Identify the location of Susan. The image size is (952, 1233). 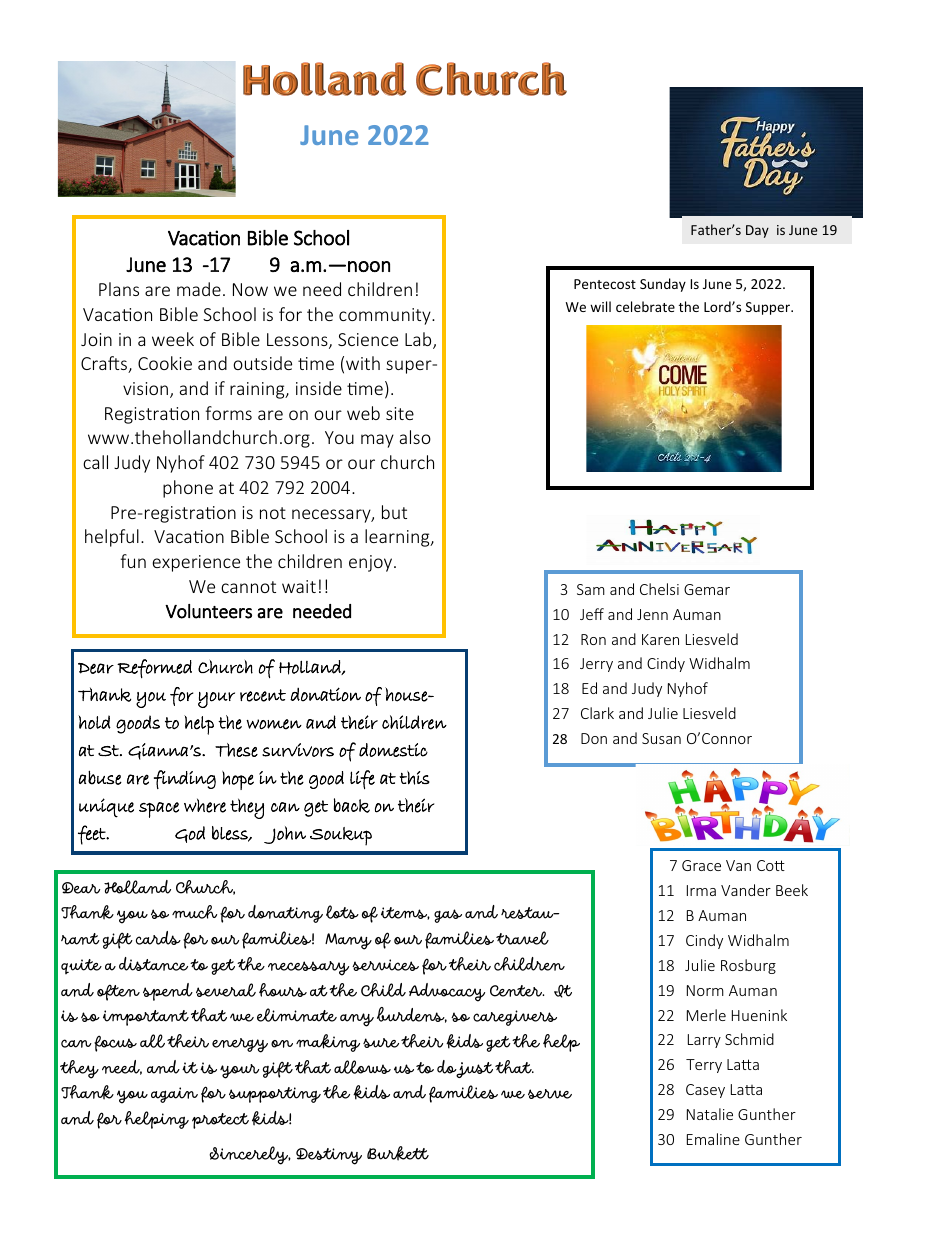
(661, 738).
